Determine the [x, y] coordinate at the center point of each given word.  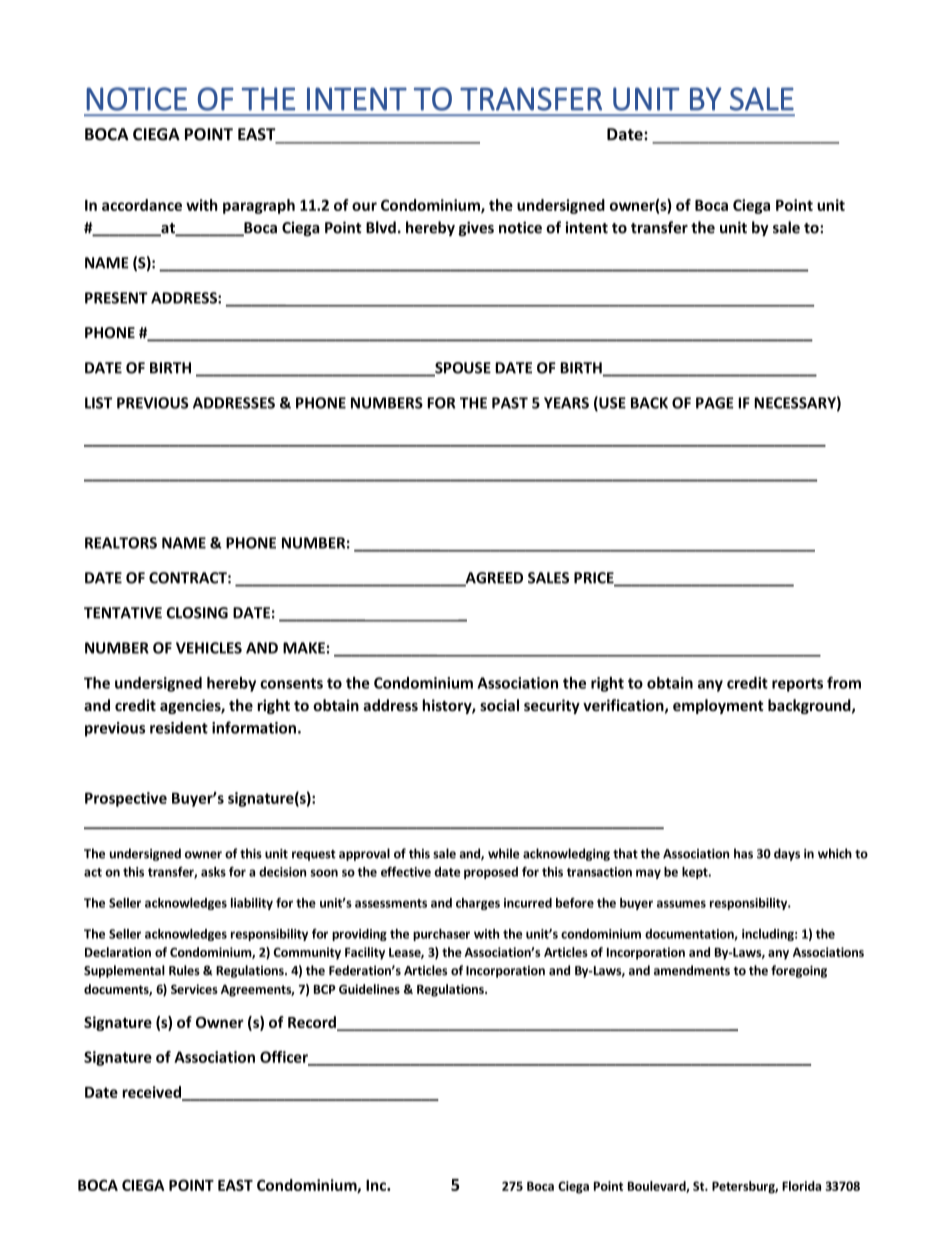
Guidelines [369, 989]
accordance [142, 205]
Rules [184, 970]
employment [718, 706]
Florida [801, 1186]
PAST [510, 403]
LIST [98, 403]
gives [476, 228]
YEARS [566, 403]
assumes [681, 904]
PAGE [715, 403]
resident [179, 727]
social [499, 705]
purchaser [441, 935]
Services [194, 989]
